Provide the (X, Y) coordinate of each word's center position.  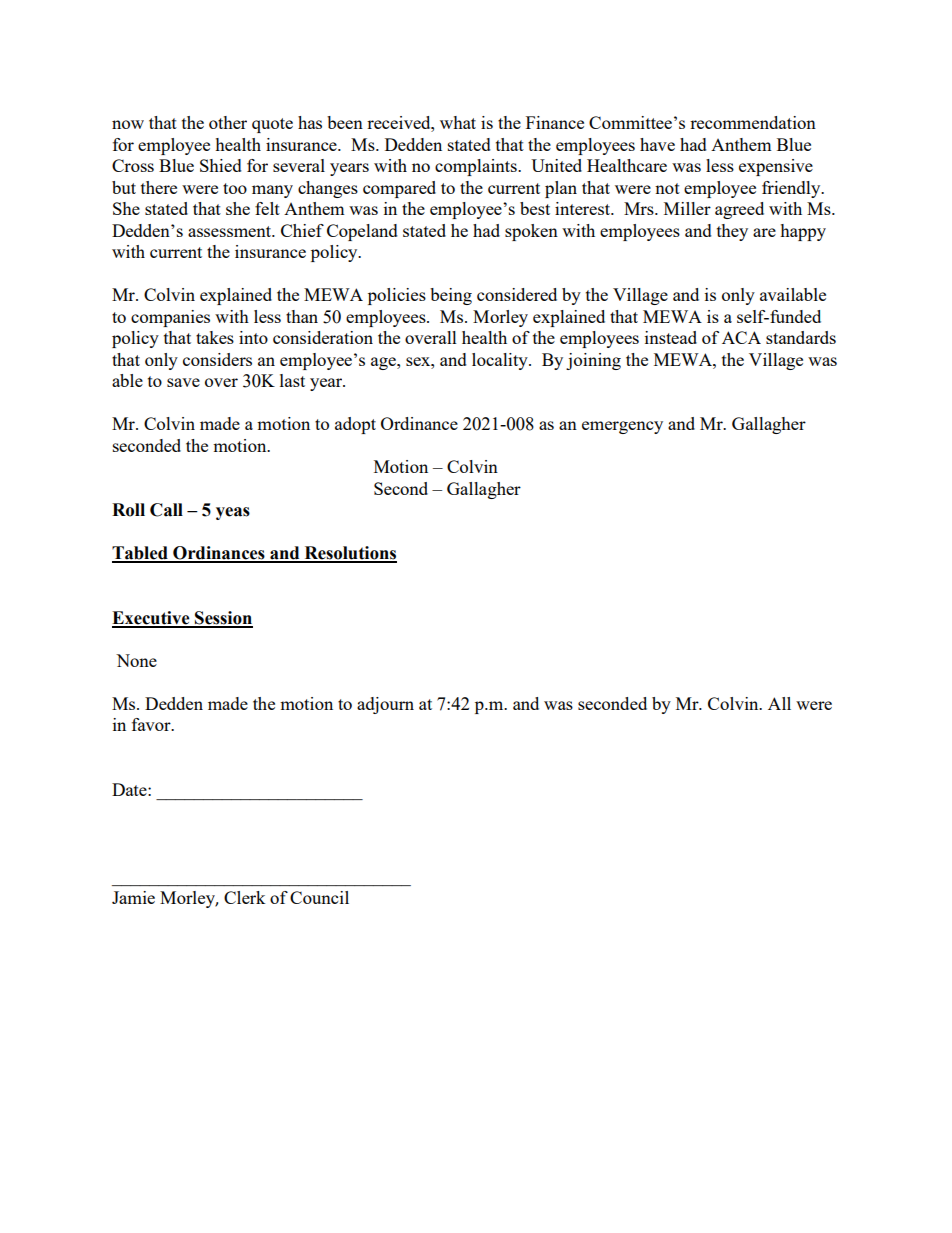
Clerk (245, 897)
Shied (221, 165)
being (451, 296)
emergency (622, 427)
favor (152, 724)
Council (319, 897)
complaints (477, 167)
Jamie (133, 897)
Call (166, 510)
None (136, 660)
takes (215, 337)
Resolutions (349, 554)
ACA (741, 337)
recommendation (753, 122)
